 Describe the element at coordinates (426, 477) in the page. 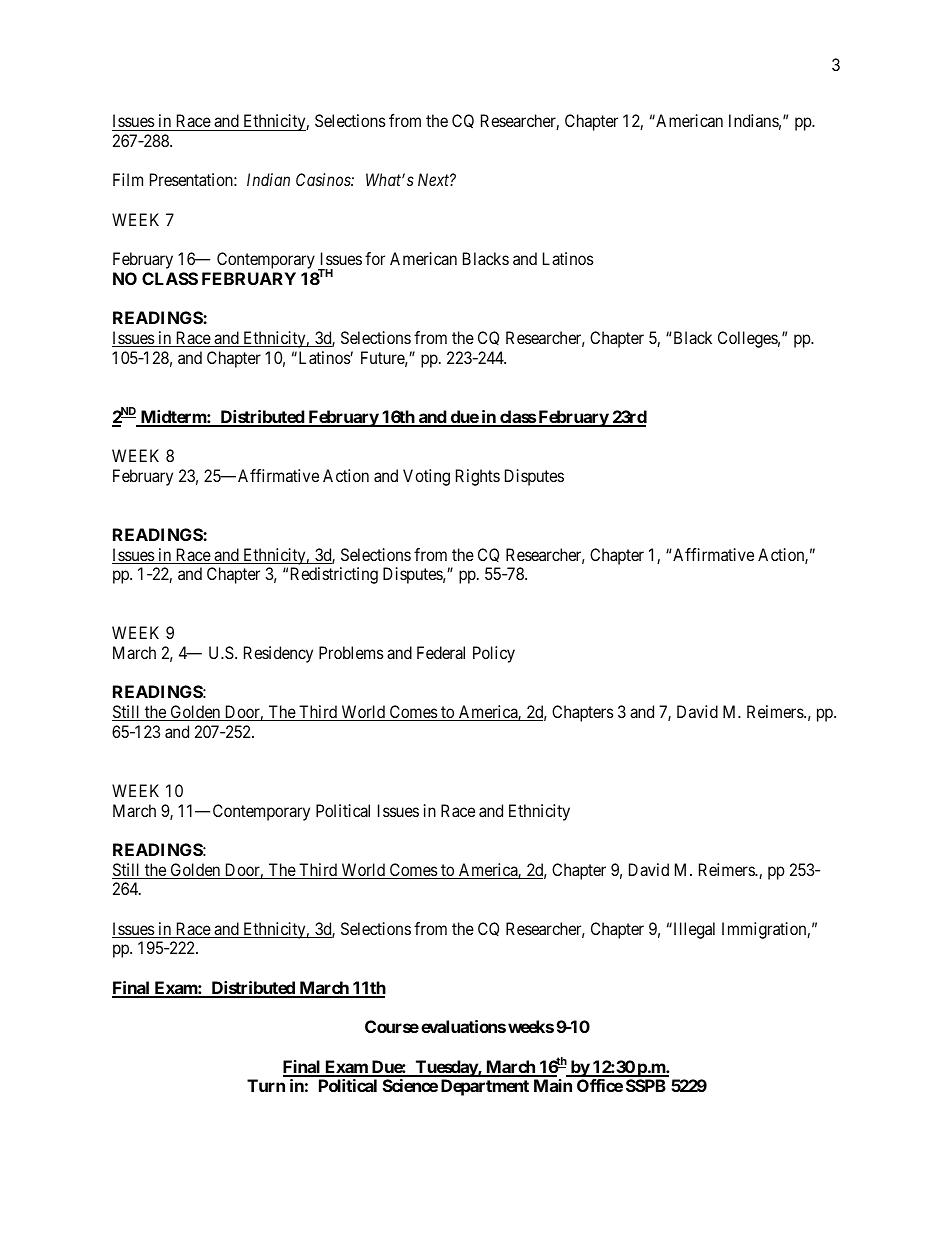

I see `Voting` at that location.
